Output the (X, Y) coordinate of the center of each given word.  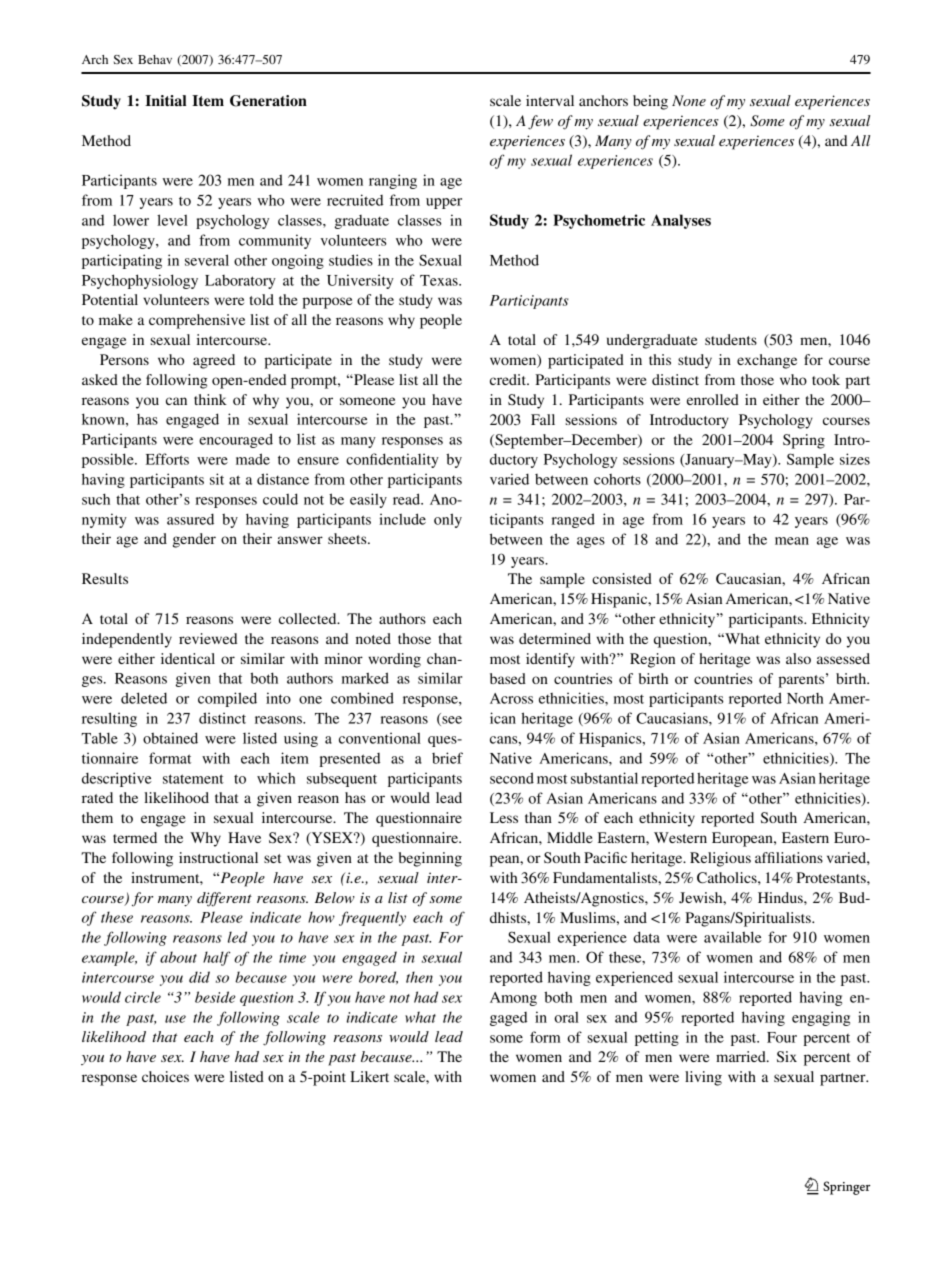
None (689, 100)
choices (165, 1076)
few (540, 122)
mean (792, 541)
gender (194, 540)
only (448, 520)
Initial (165, 100)
